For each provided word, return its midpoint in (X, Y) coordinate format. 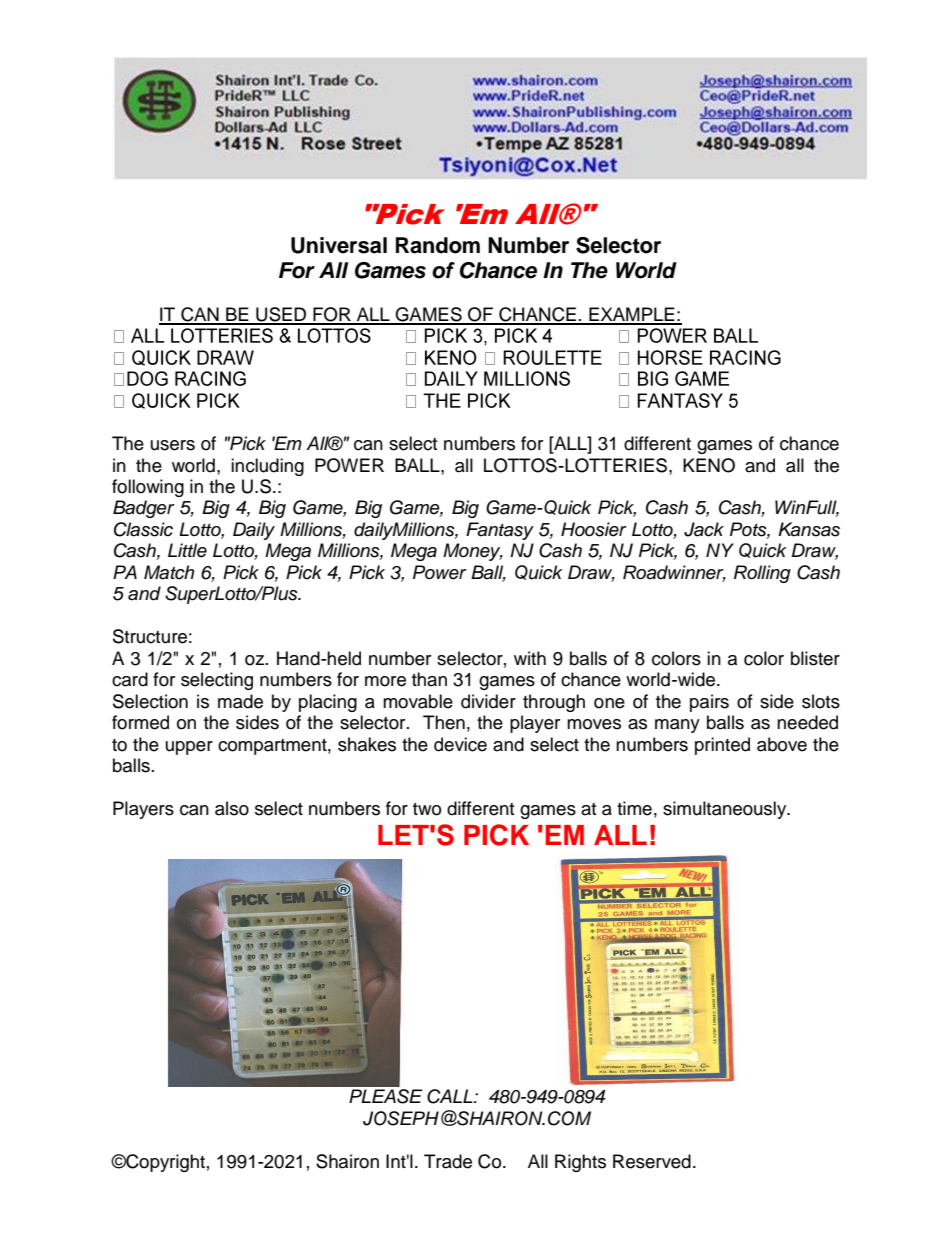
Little (187, 550)
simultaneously (726, 810)
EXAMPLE (632, 315)
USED (281, 315)
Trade (448, 1161)
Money (473, 552)
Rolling (762, 574)
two (427, 809)
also (232, 808)
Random (438, 245)
